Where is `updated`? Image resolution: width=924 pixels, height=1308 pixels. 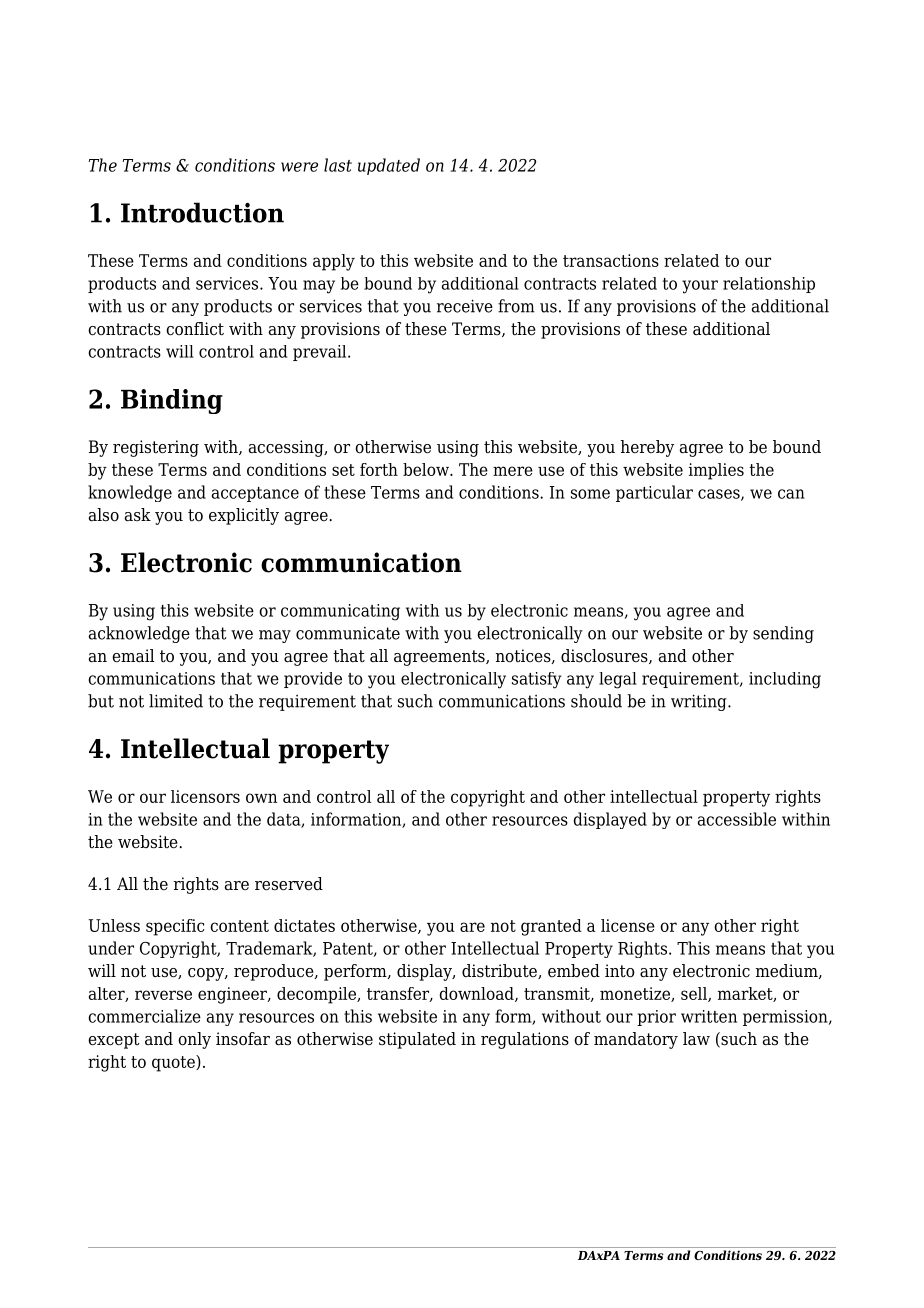 updated is located at coordinates (389, 166).
